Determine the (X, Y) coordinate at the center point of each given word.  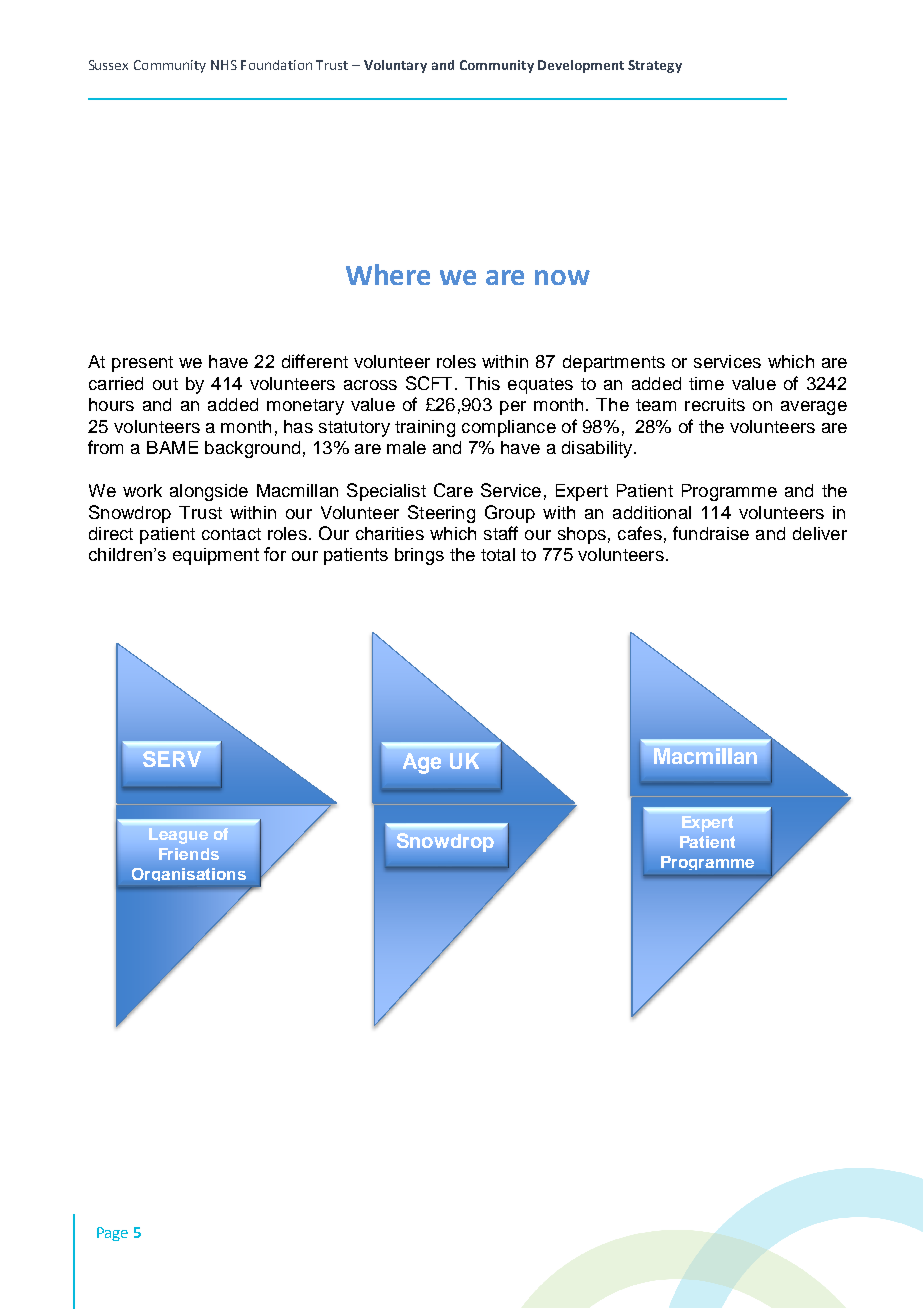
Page (112, 1234)
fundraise (711, 533)
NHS (224, 65)
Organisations (189, 874)
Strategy (655, 66)
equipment (216, 556)
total (498, 554)
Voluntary (395, 66)
